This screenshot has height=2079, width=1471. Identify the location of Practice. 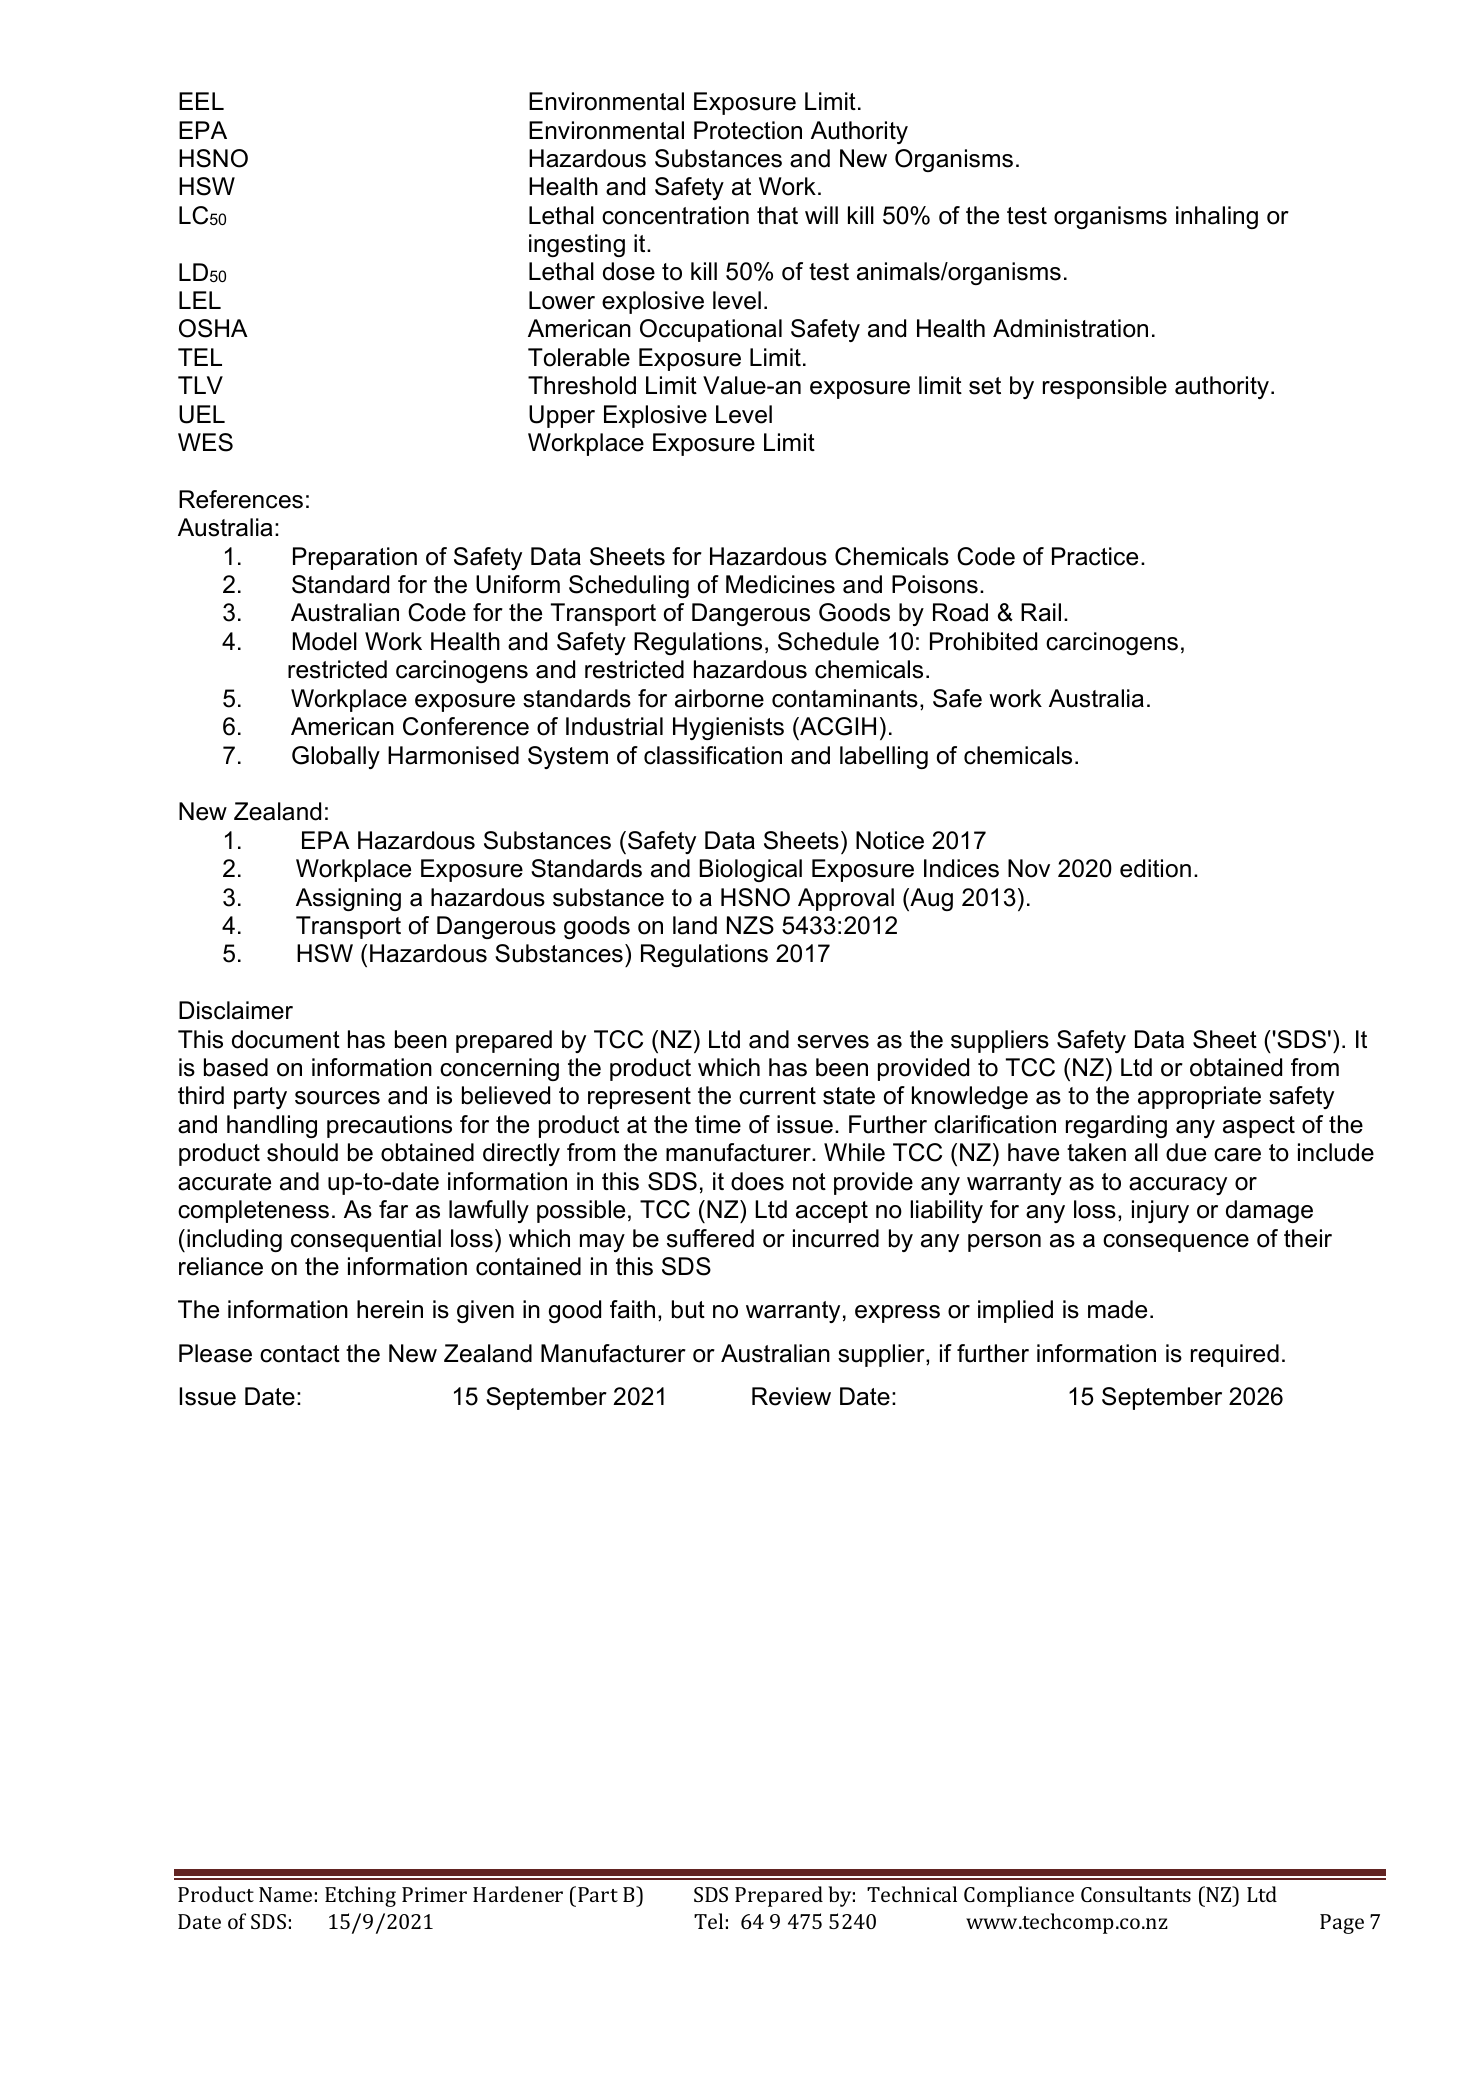
(1095, 556).
